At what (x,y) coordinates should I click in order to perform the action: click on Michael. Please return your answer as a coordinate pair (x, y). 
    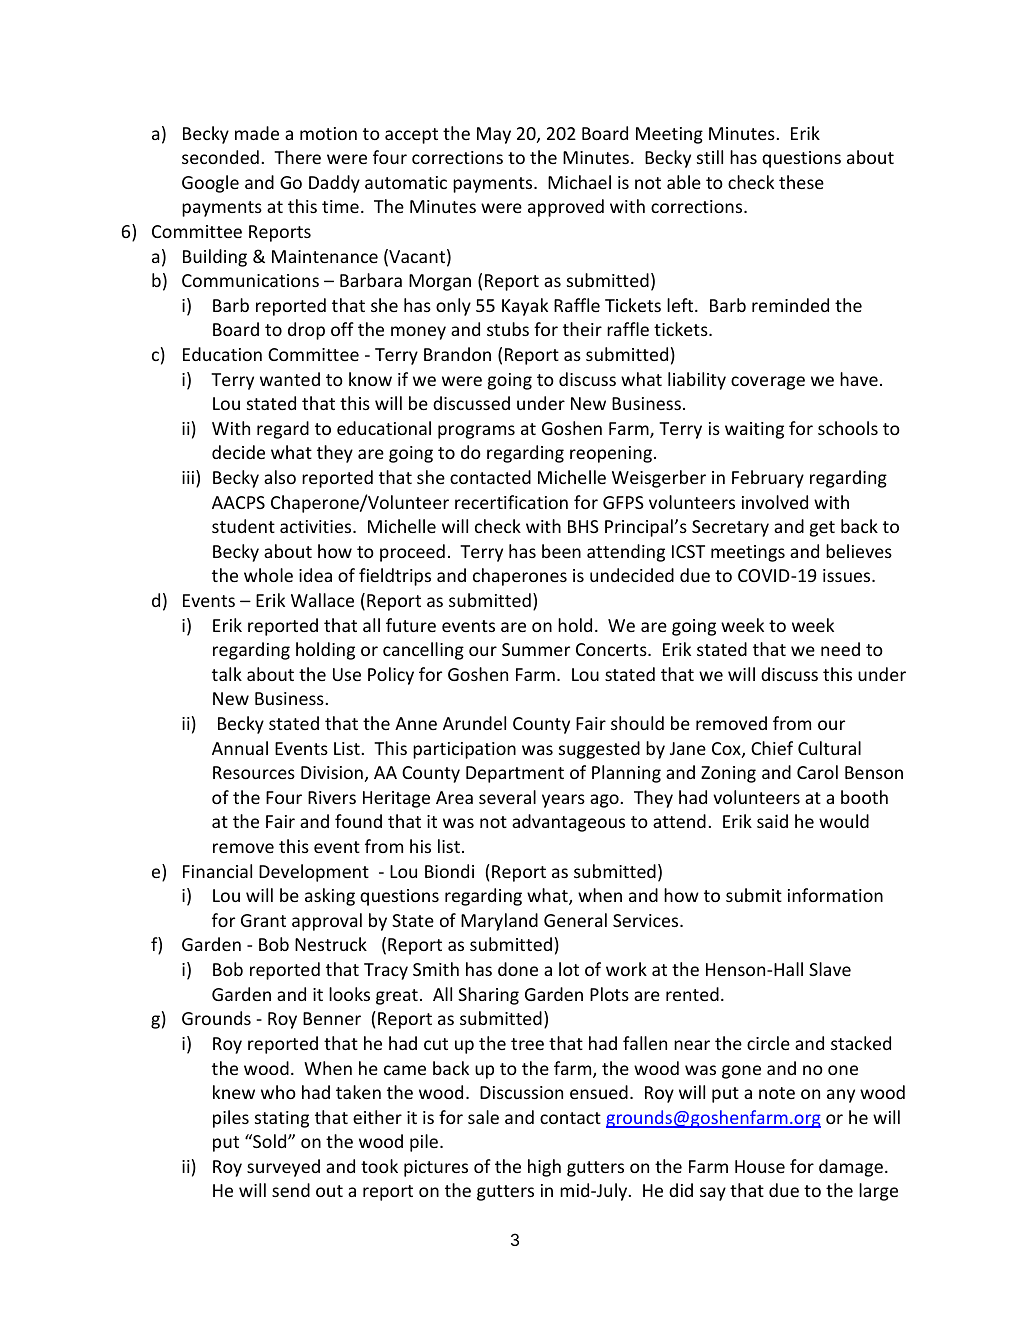
    Looking at the image, I should click on (579, 182).
